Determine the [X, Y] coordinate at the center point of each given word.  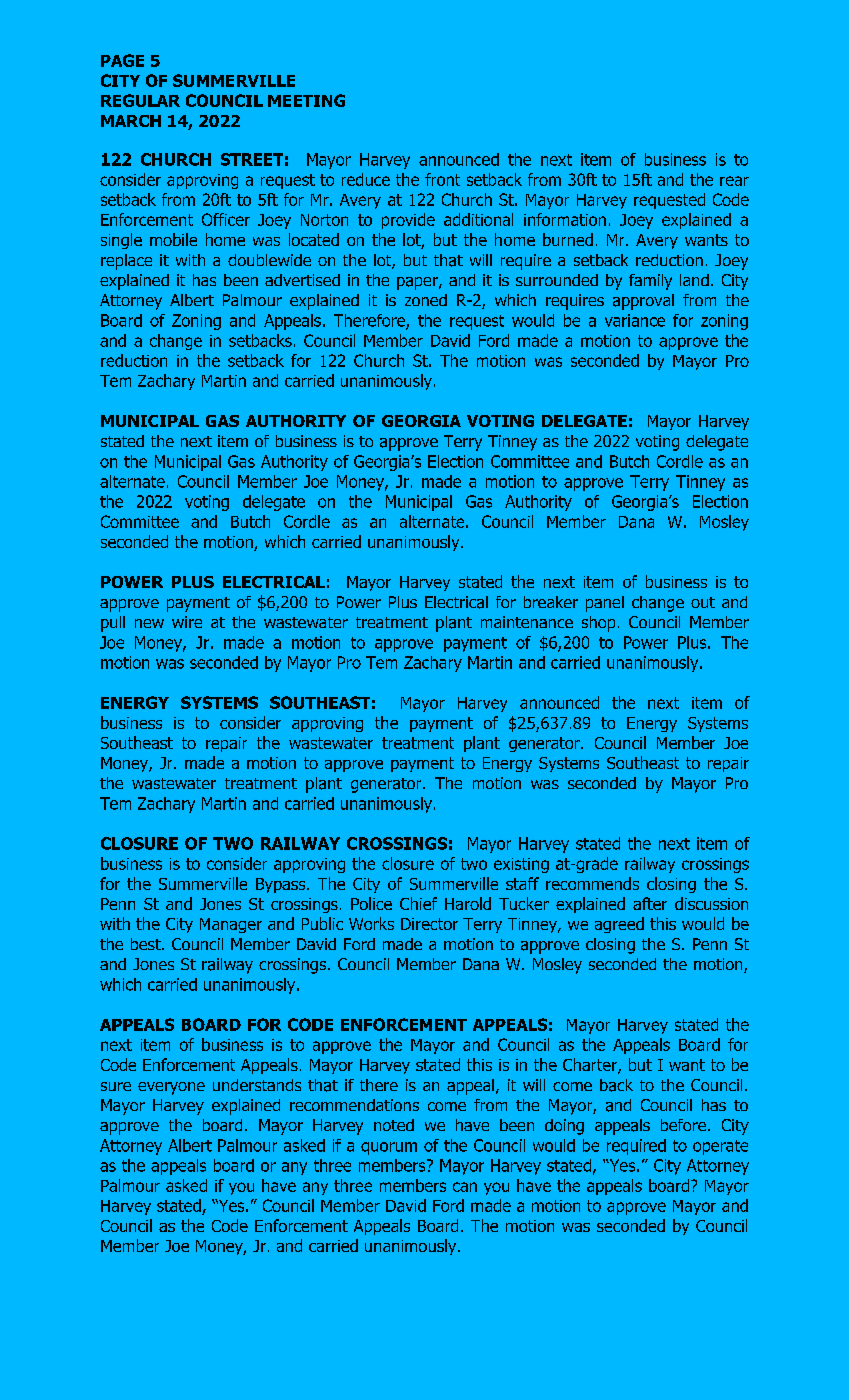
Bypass [282, 885]
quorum [389, 1148]
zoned [426, 300]
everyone [171, 1088]
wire [187, 622]
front [442, 179]
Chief [418, 903]
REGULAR [140, 100]
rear [734, 181]
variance [635, 320]
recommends [592, 883]
